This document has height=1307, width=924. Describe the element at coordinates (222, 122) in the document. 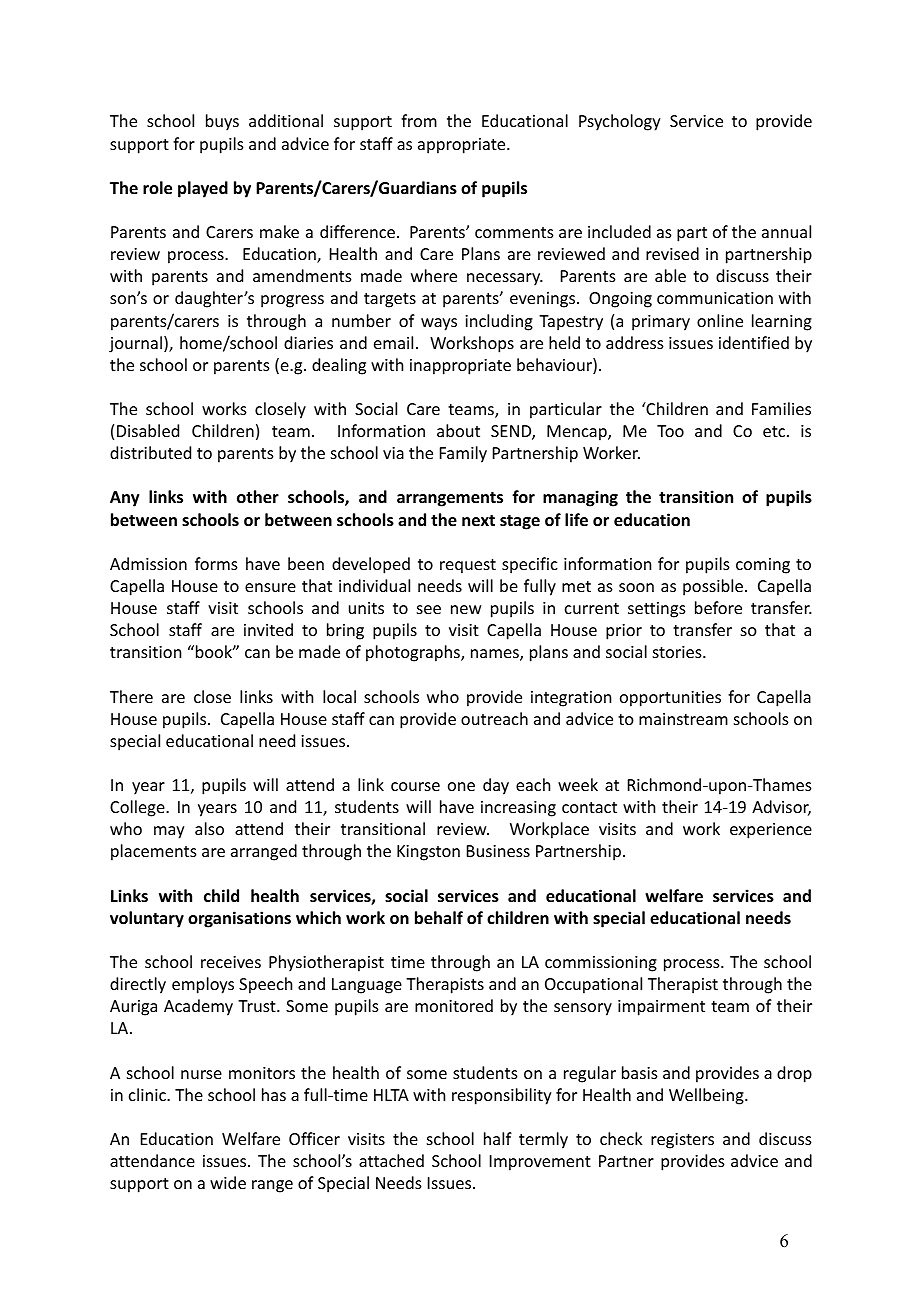

I see `buys` at that location.
